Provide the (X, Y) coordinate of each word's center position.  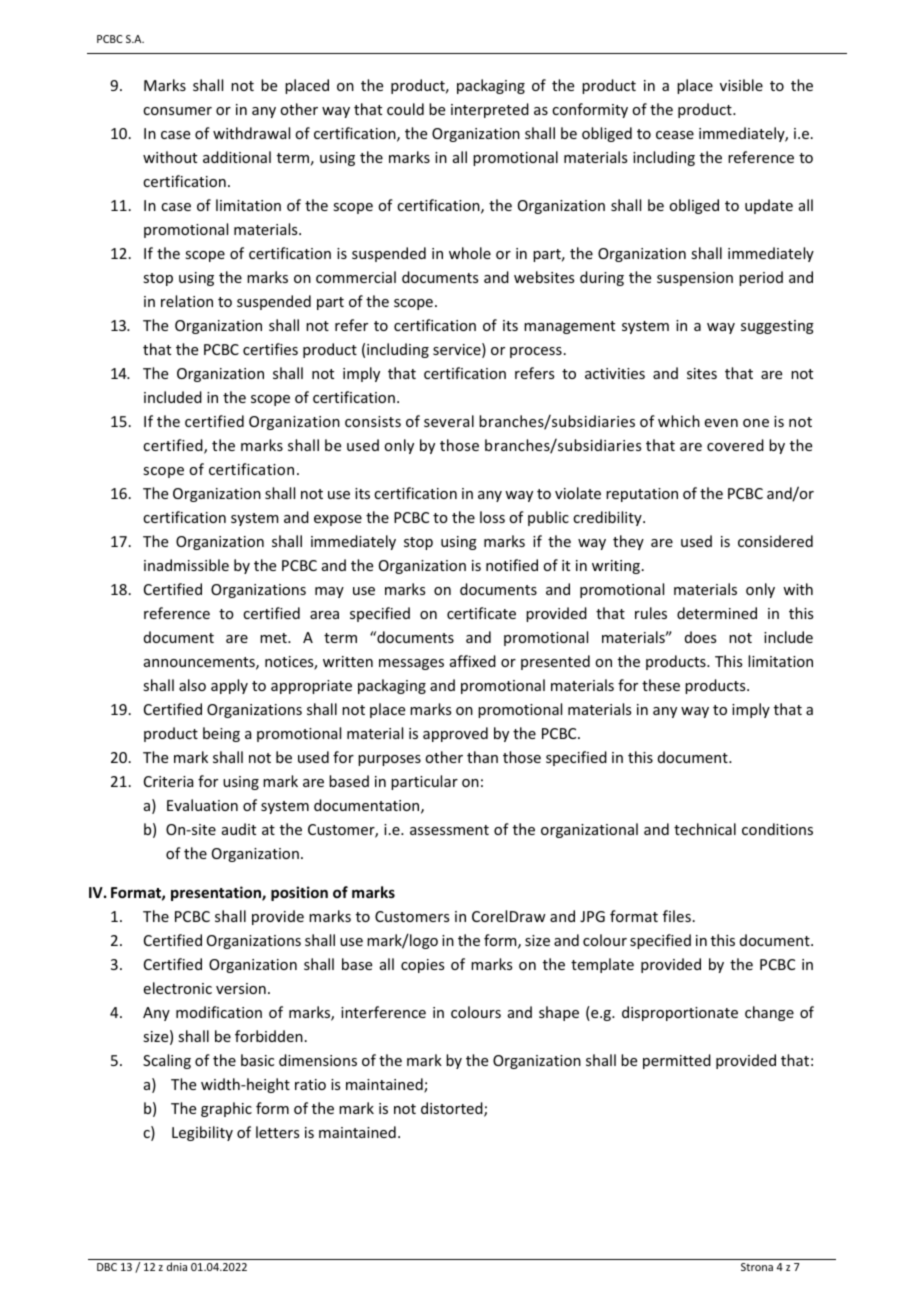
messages (411, 664)
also (192, 685)
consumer (177, 111)
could (405, 109)
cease (675, 135)
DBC (107, 1267)
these (661, 685)
